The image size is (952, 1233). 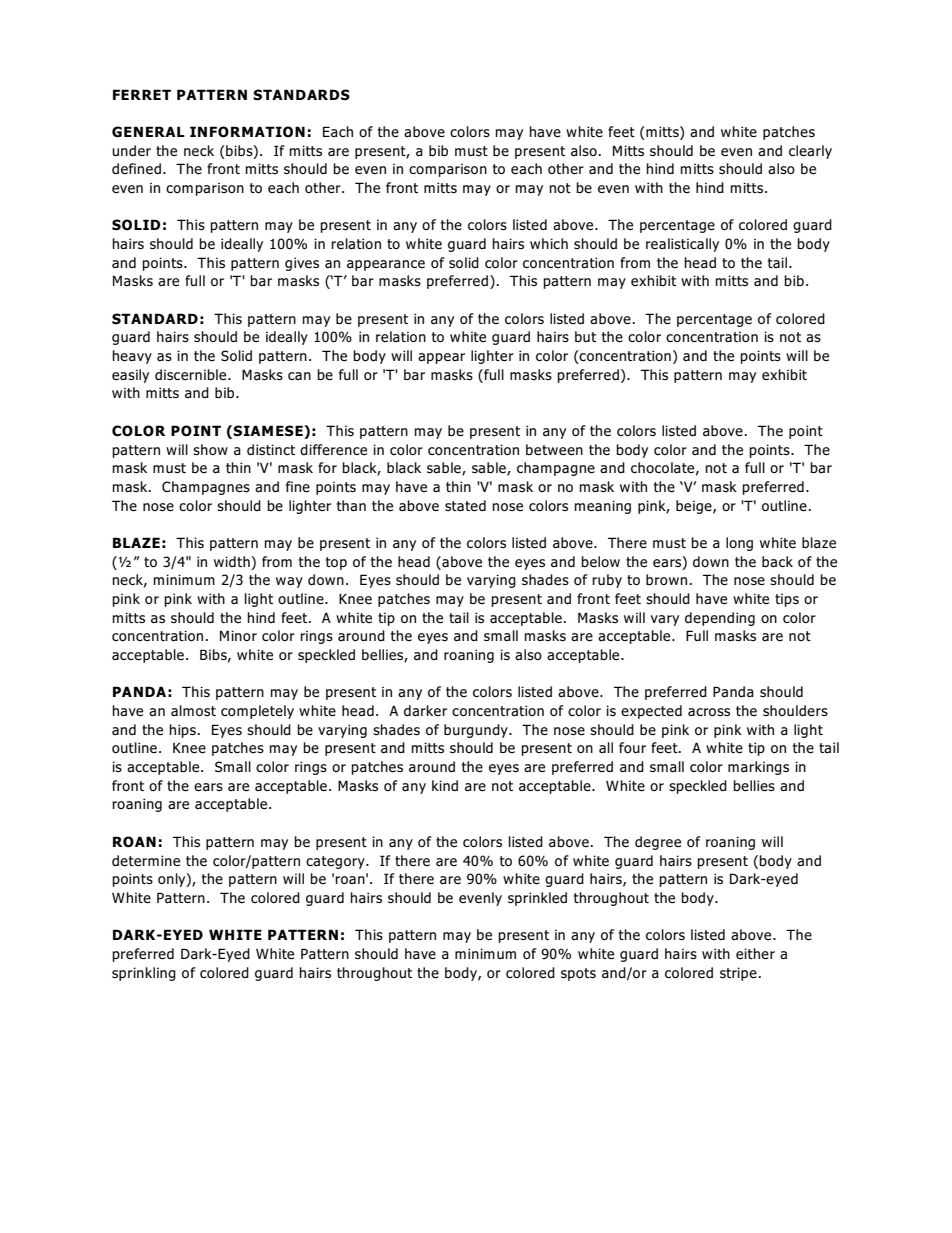 What do you see at coordinates (537, 899) in the screenshot?
I see `sprinkled` at bounding box center [537, 899].
